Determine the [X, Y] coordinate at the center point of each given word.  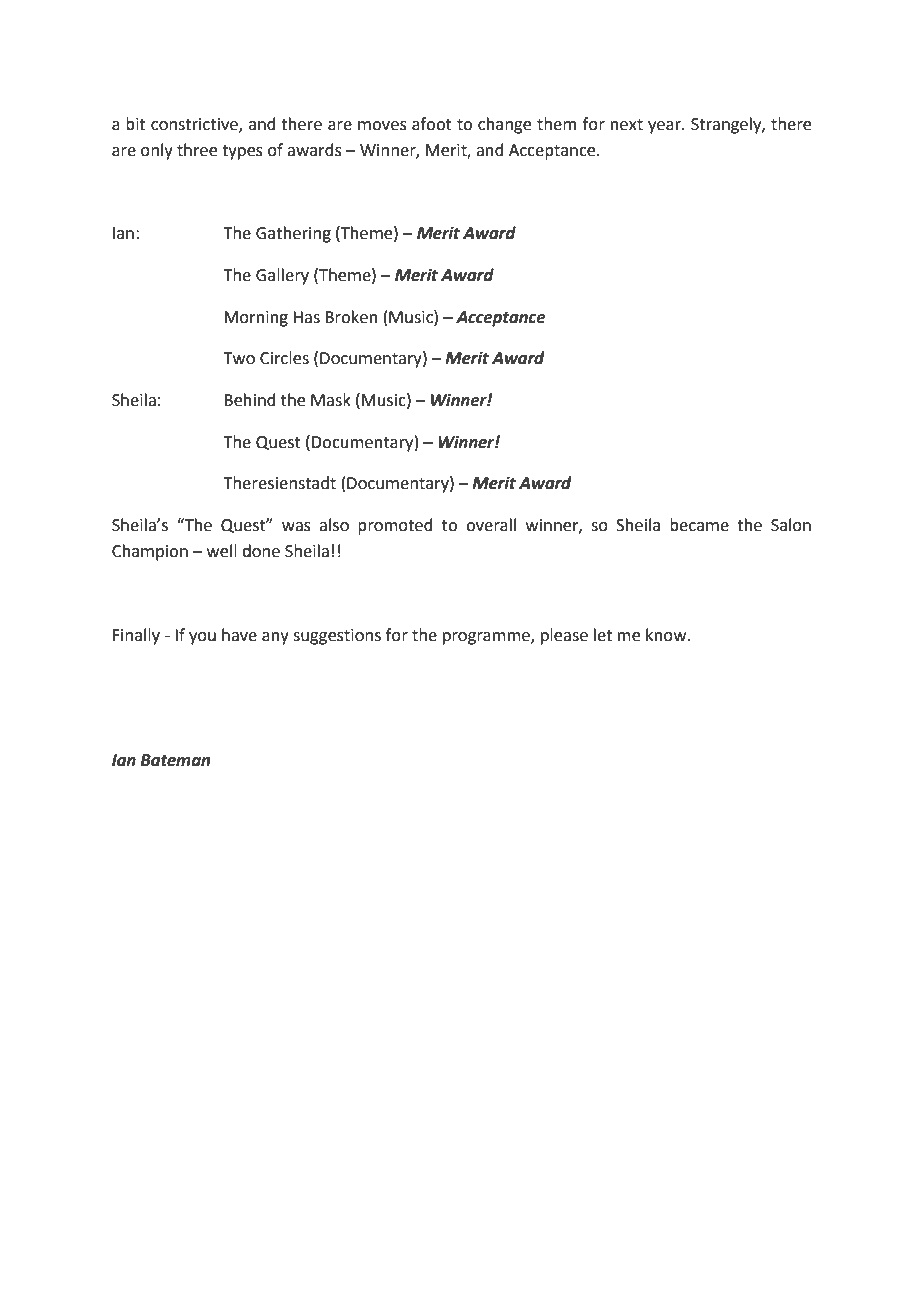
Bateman [175, 760]
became [699, 525]
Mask [331, 400]
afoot [432, 124]
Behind [250, 400]
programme [487, 638]
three [197, 150]
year [665, 127]
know [667, 635]
